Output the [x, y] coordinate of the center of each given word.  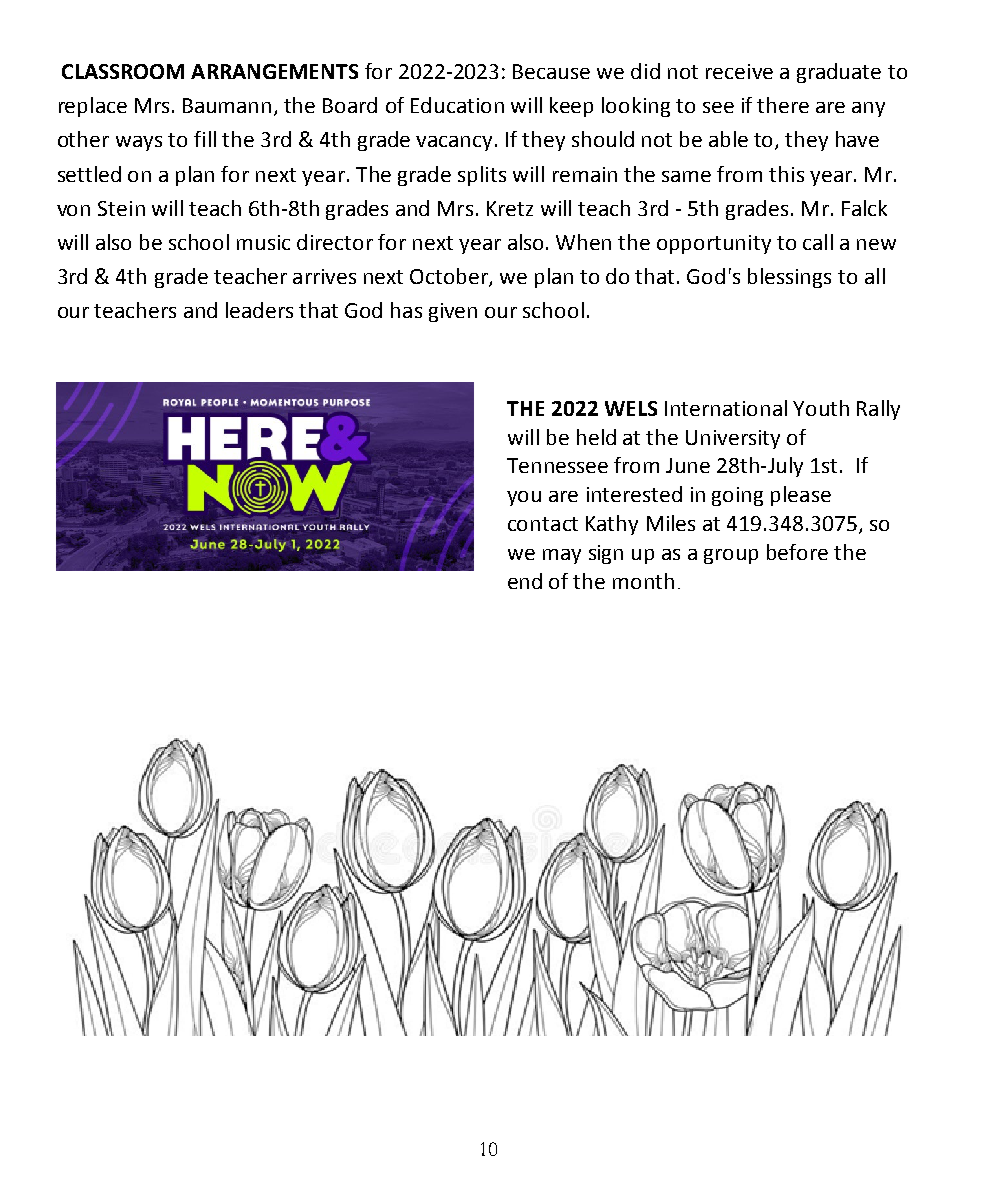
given [453, 312]
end [525, 581]
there [783, 105]
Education [457, 105]
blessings [789, 278]
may [562, 556]
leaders [259, 310]
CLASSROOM [123, 71]
